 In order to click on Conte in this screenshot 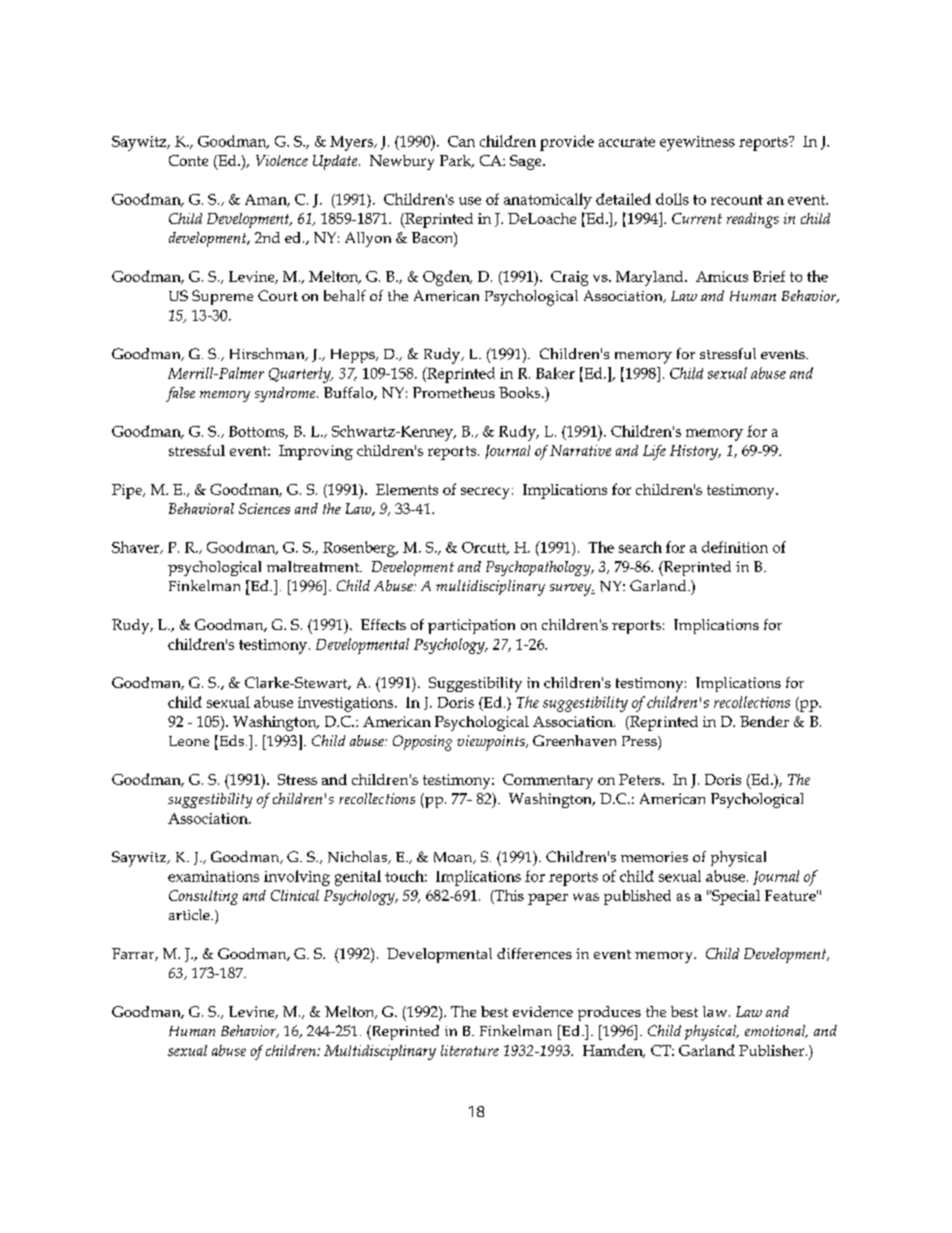, I will do `click(188, 160)`.
